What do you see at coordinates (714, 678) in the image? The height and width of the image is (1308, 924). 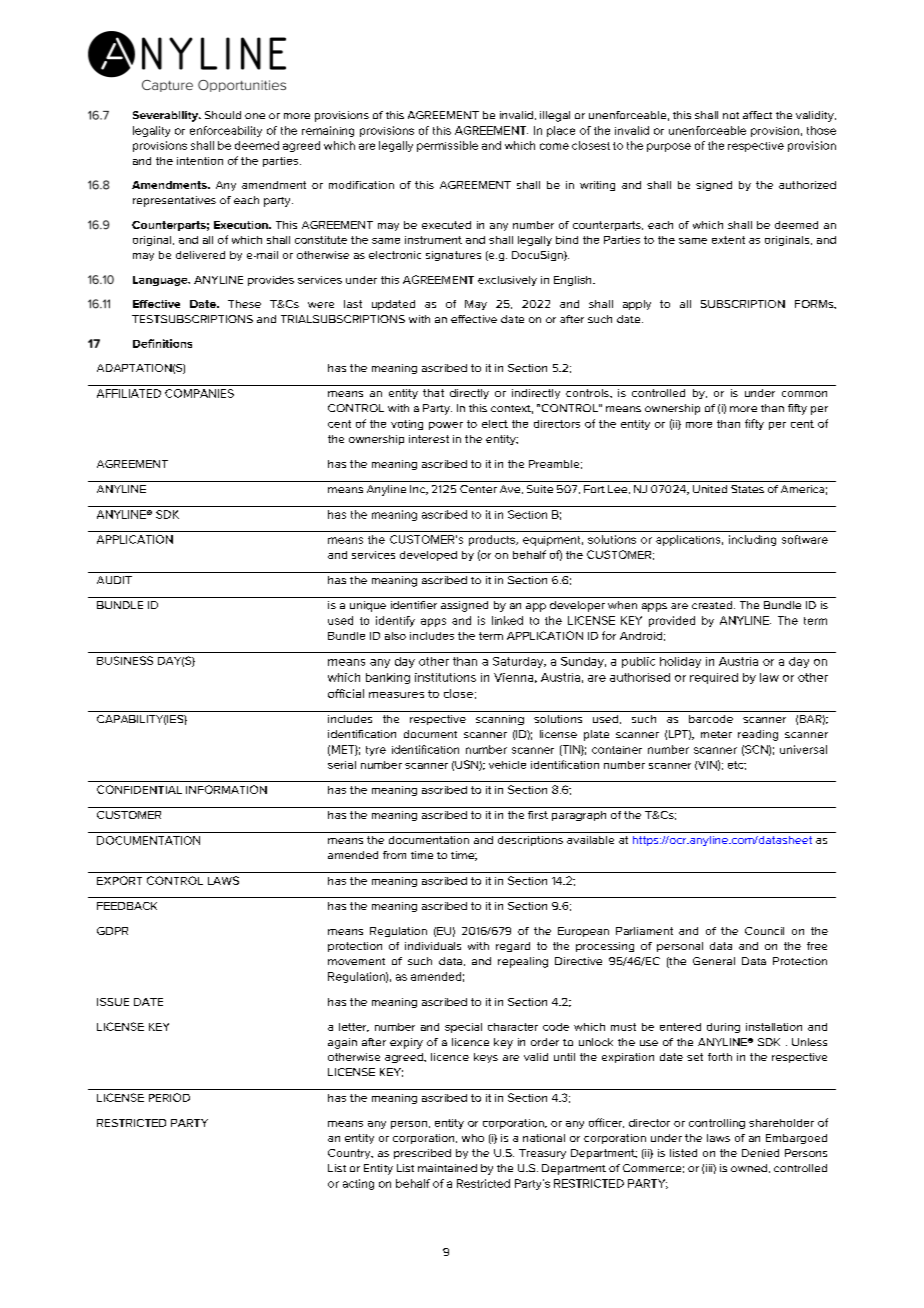 I see `required` at bounding box center [714, 678].
